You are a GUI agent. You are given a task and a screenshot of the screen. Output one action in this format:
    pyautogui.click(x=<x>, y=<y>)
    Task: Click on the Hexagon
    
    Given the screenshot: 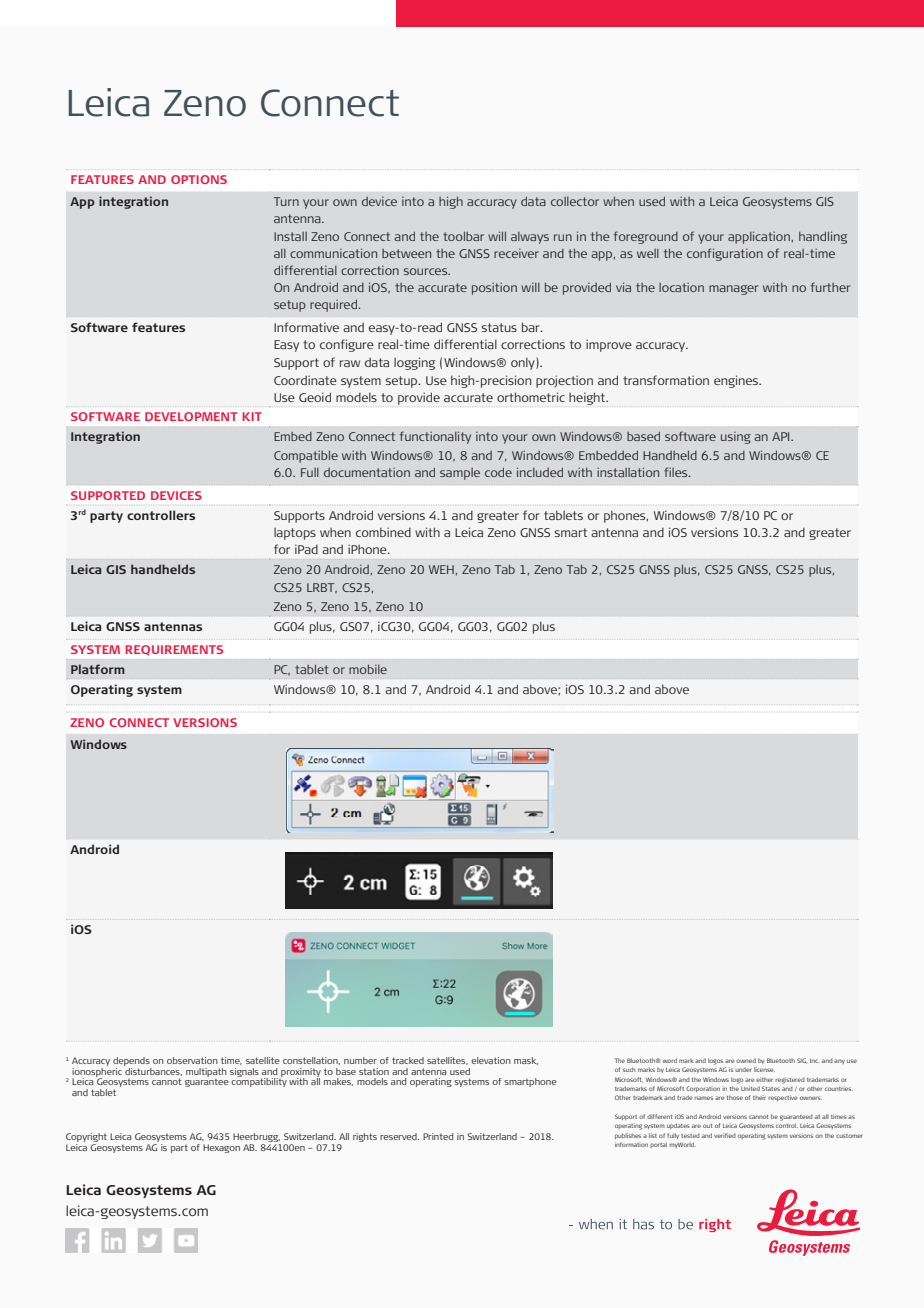 What is the action you would take?
    pyautogui.click(x=221, y=1148)
